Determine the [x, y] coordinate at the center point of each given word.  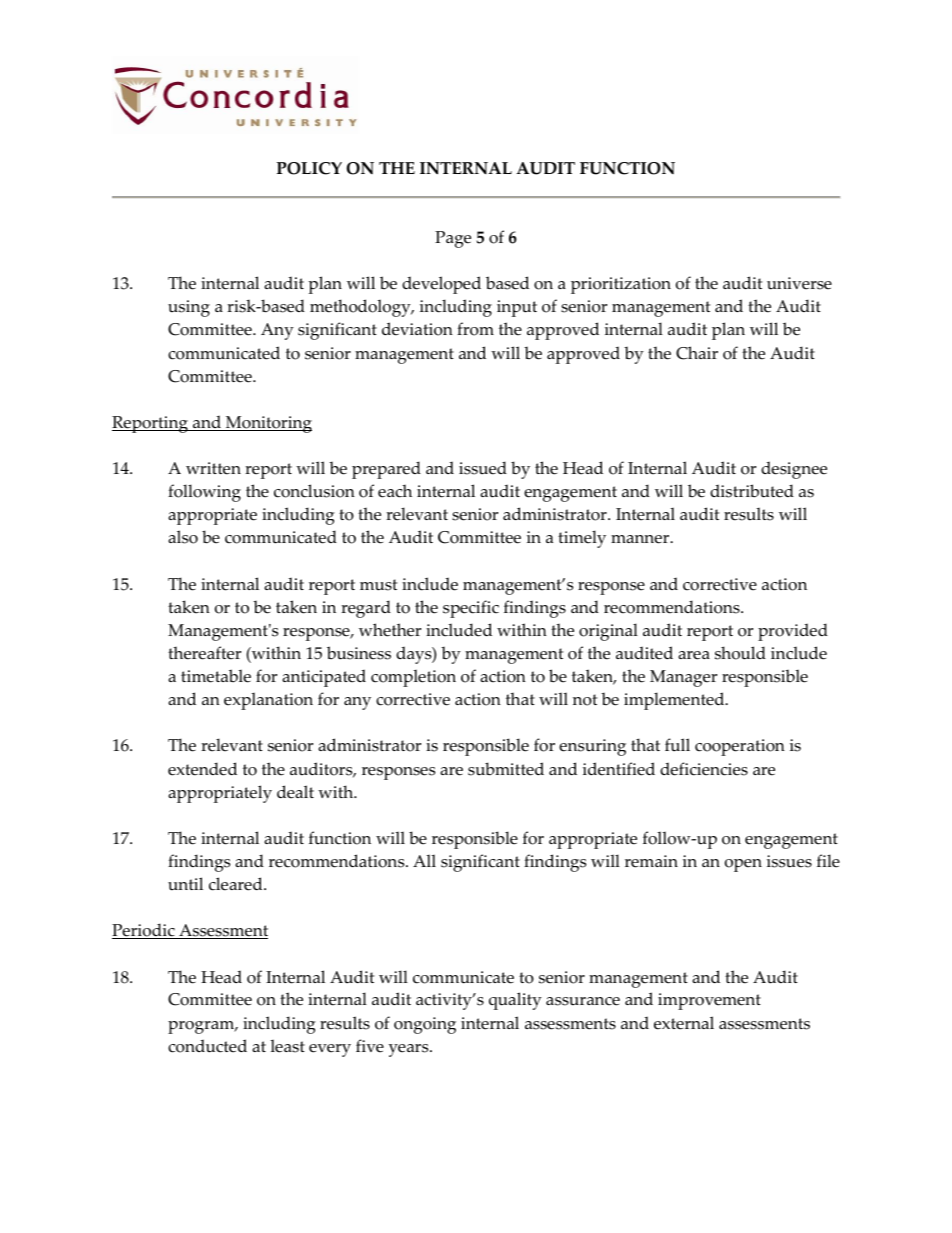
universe [799, 283]
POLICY [309, 168]
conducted [207, 1046]
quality [515, 1001]
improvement [709, 1001]
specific [471, 609]
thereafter [204, 653]
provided [793, 632]
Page [453, 239]
